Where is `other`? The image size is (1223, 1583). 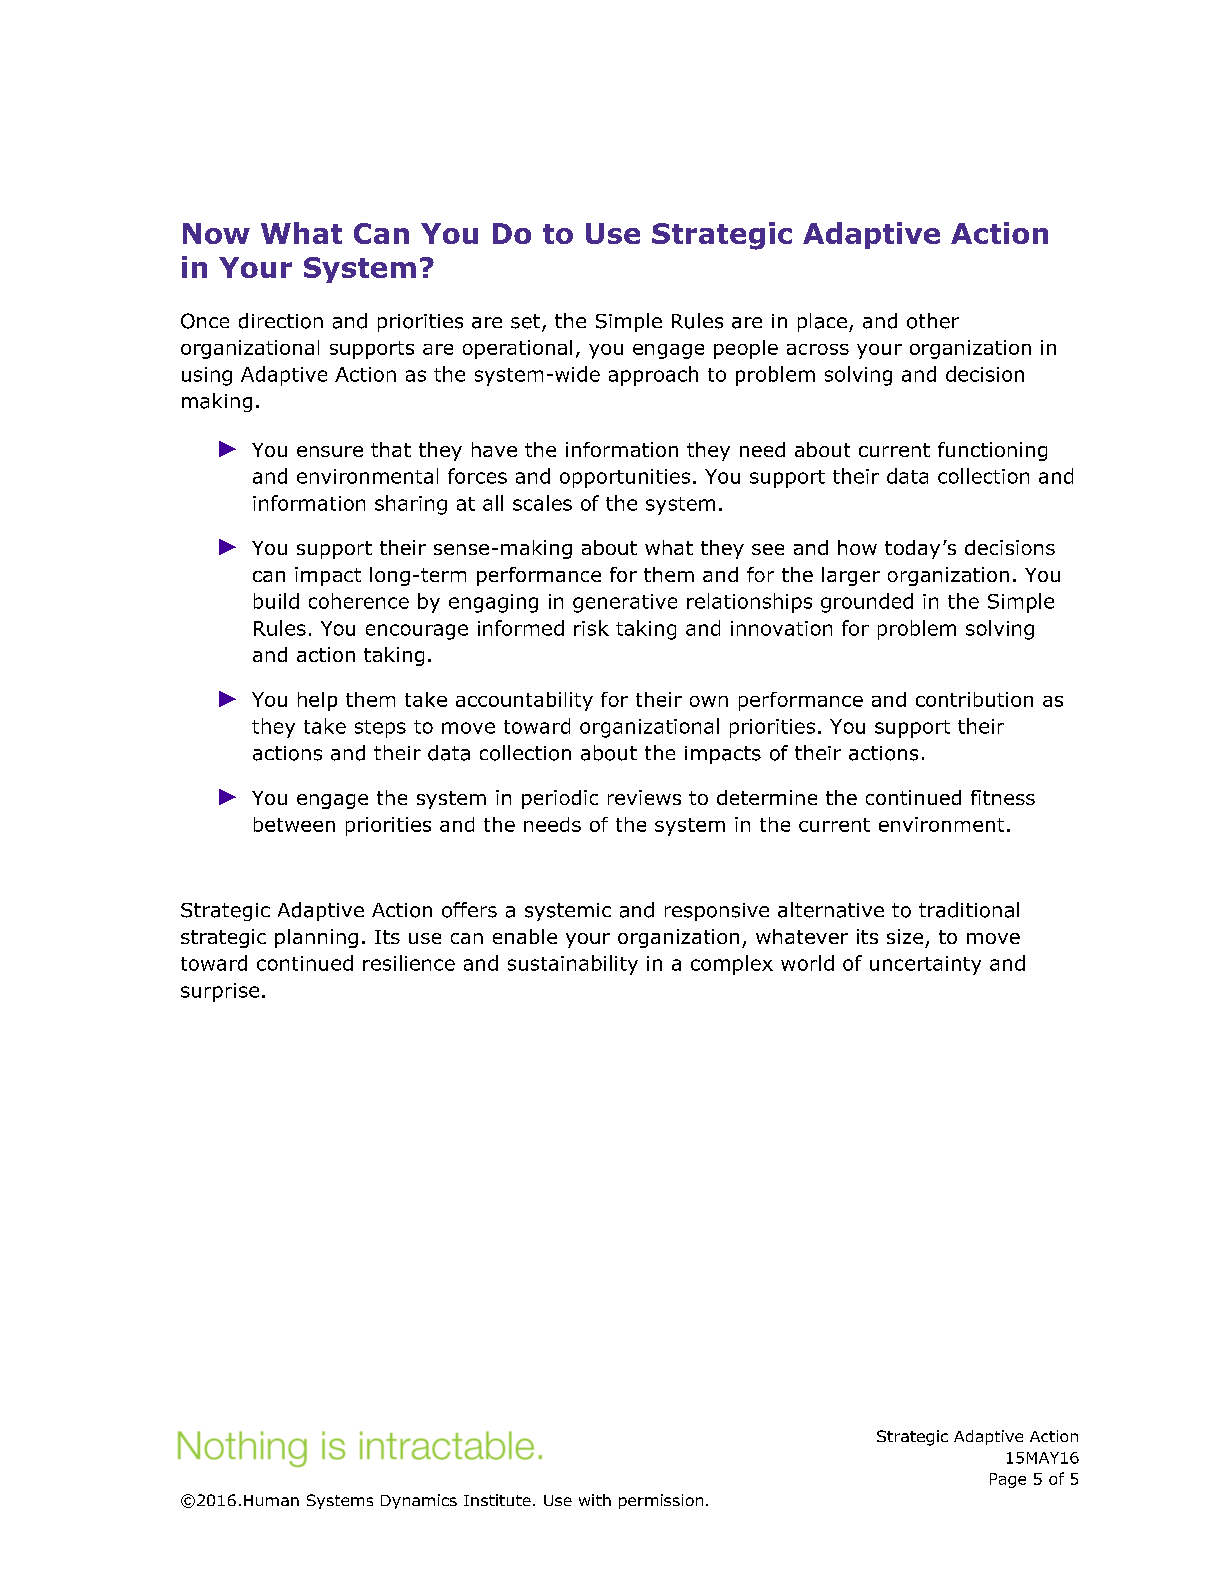 other is located at coordinates (933, 321).
